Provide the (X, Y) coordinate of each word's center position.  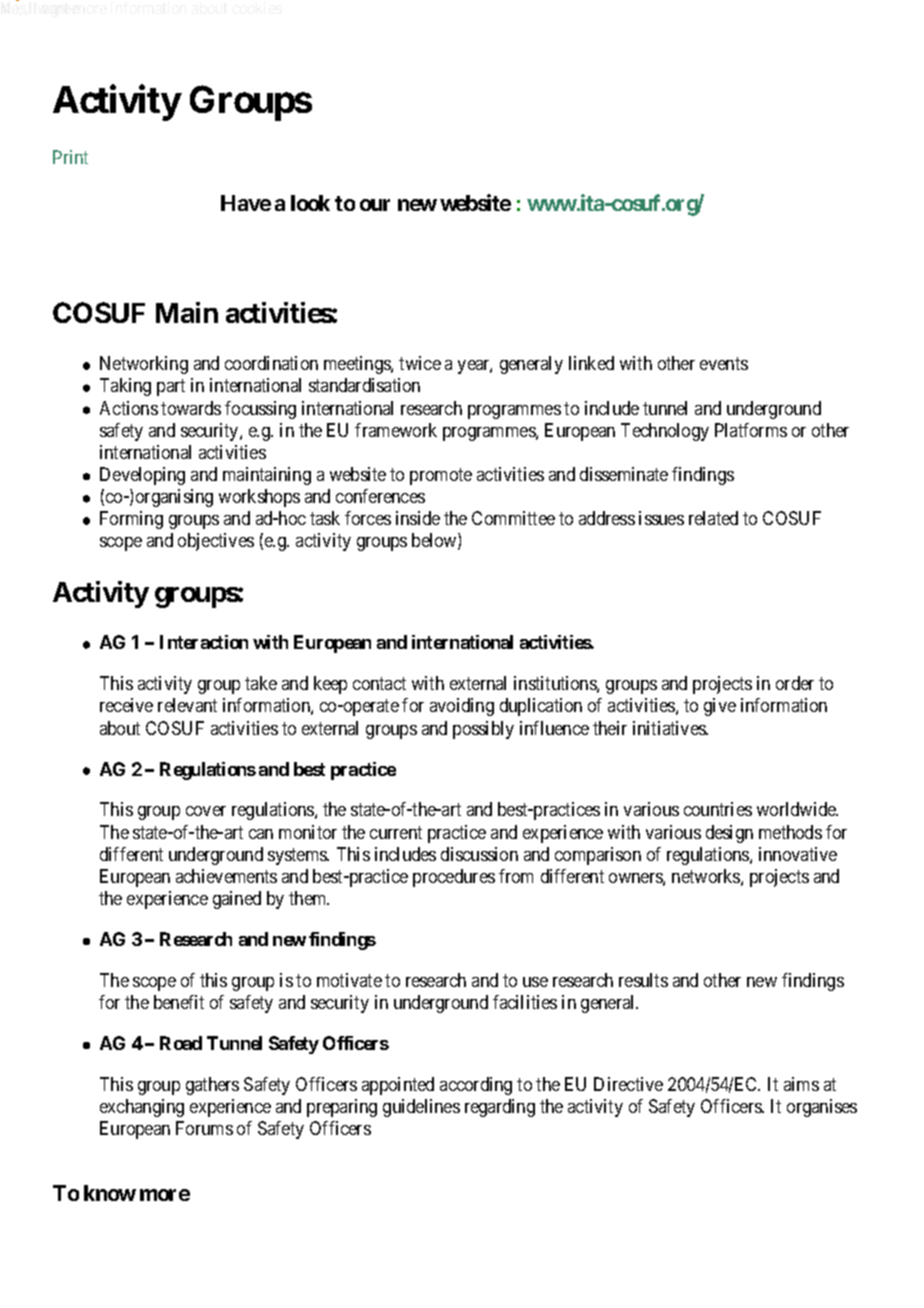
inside (418, 518)
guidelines (421, 1108)
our (375, 205)
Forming (131, 520)
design (729, 834)
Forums (204, 1128)
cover (206, 811)
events (724, 364)
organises (822, 1108)
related (713, 518)
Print (70, 157)
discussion (479, 854)
